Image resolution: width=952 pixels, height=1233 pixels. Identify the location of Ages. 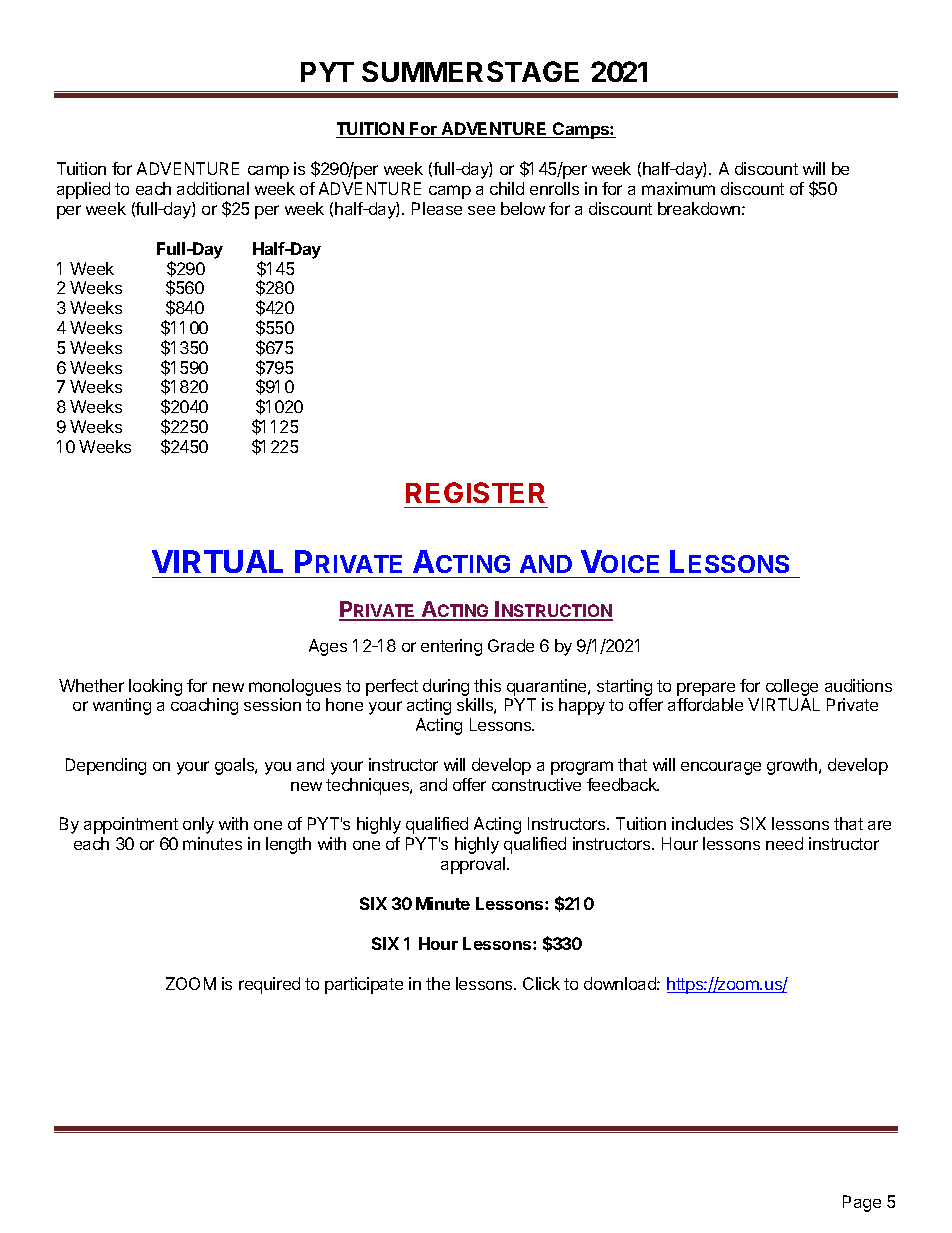
(328, 647).
